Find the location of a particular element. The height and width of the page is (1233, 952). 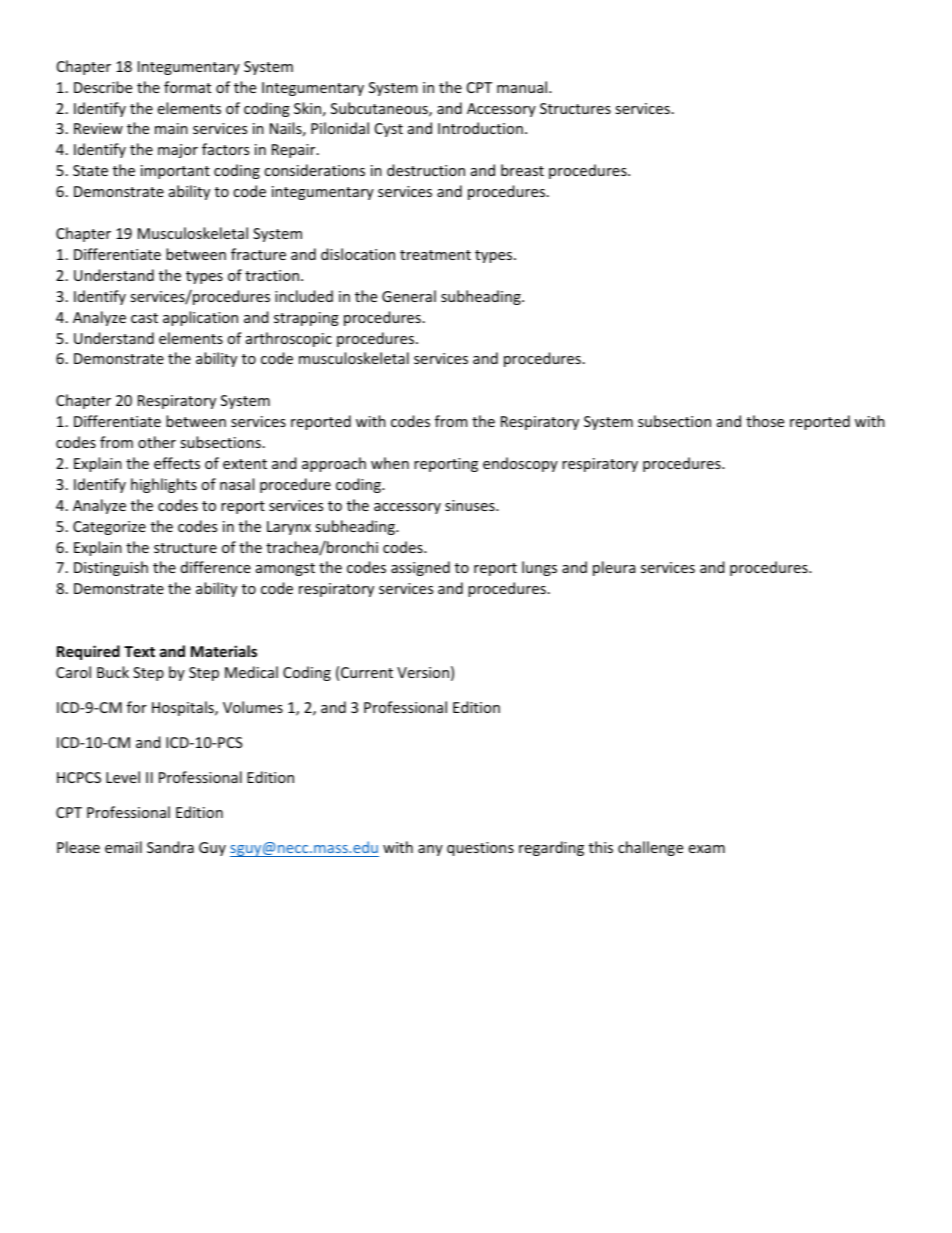

exam is located at coordinates (707, 849).
